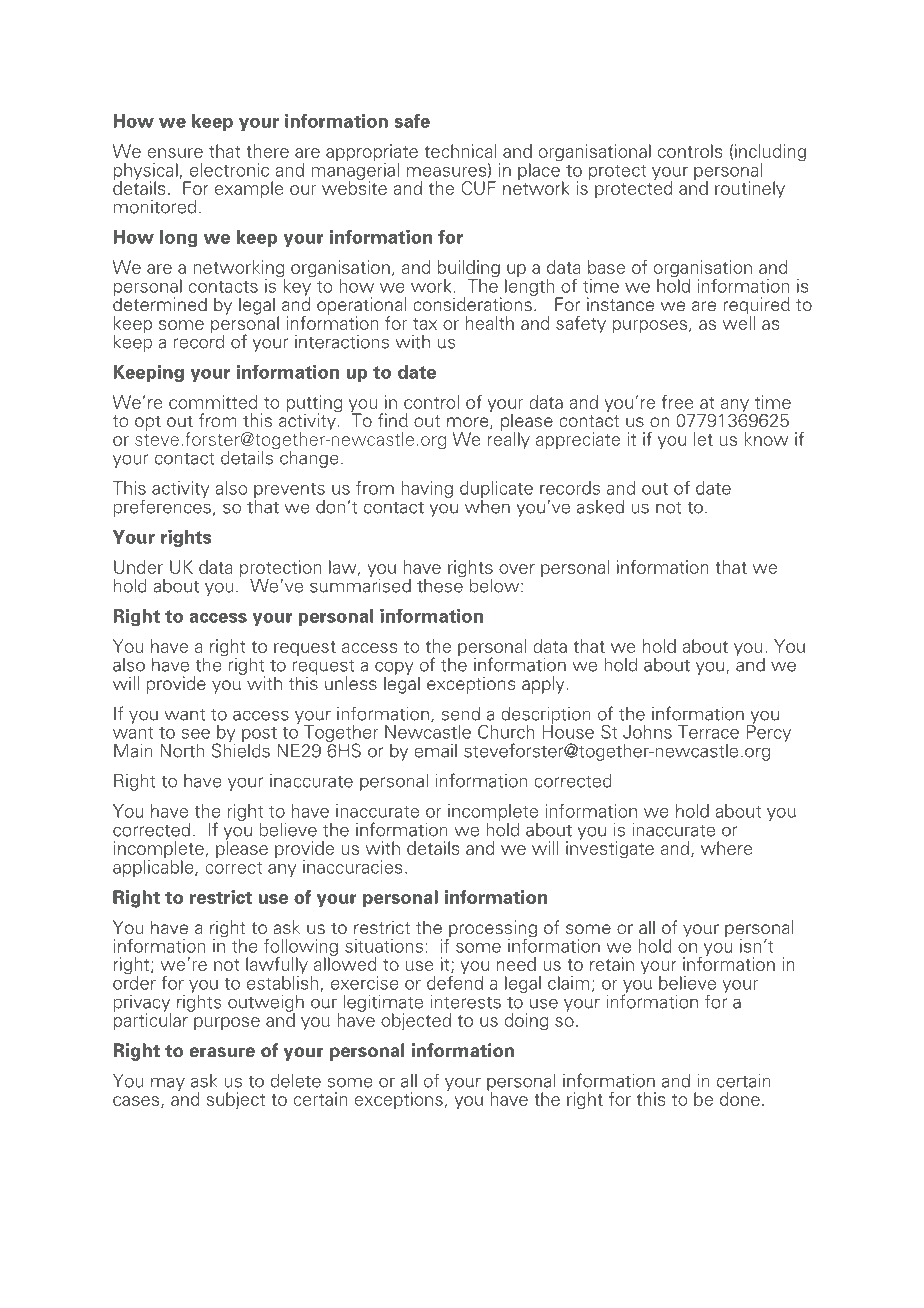 The image size is (924, 1308). I want to click on electronic, so click(229, 170).
